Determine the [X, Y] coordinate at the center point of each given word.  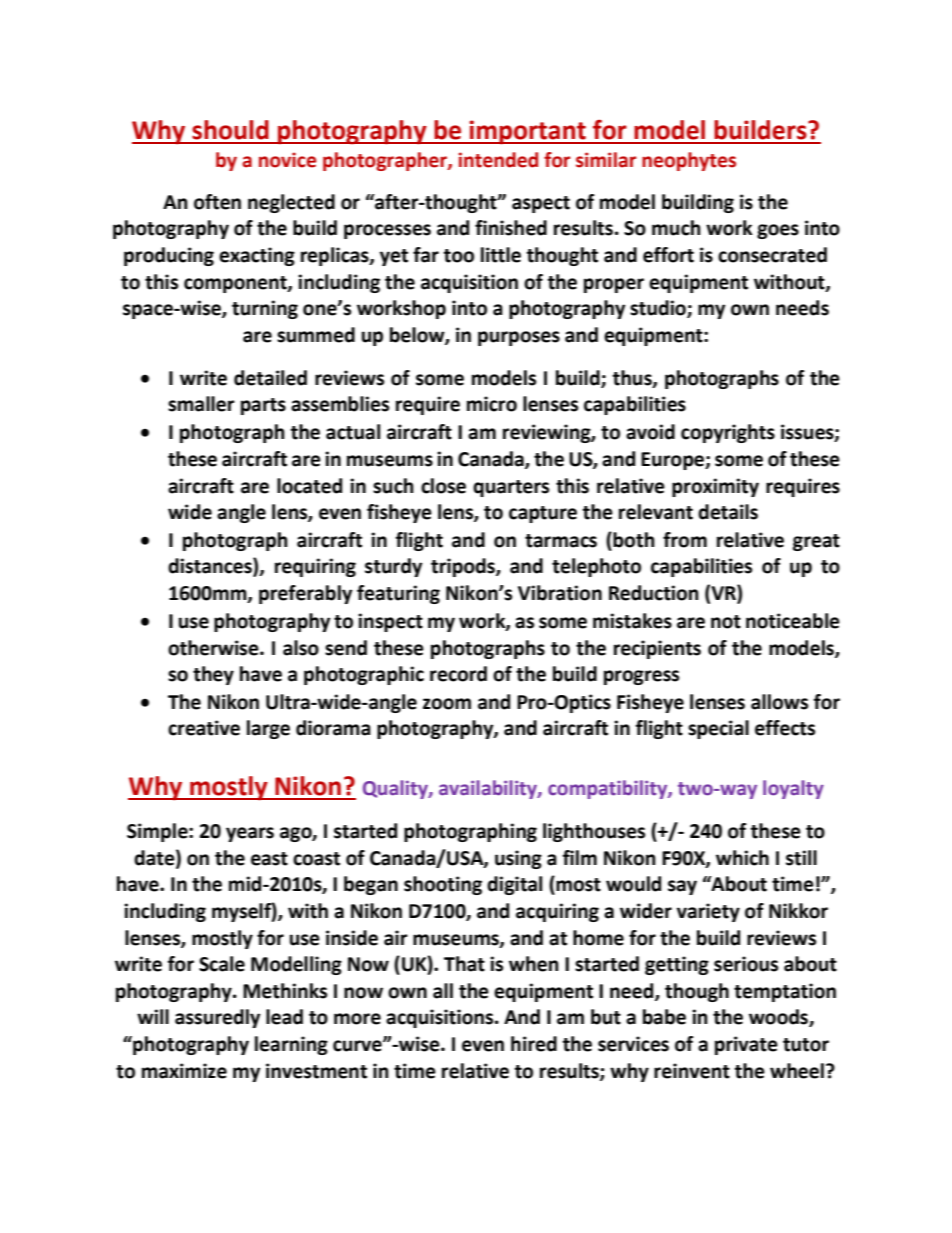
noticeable [793, 621]
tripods [464, 567]
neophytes [689, 161]
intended [498, 160]
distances [211, 567]
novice [287, 160]
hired [534, 1044]
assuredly [217, 1018]
